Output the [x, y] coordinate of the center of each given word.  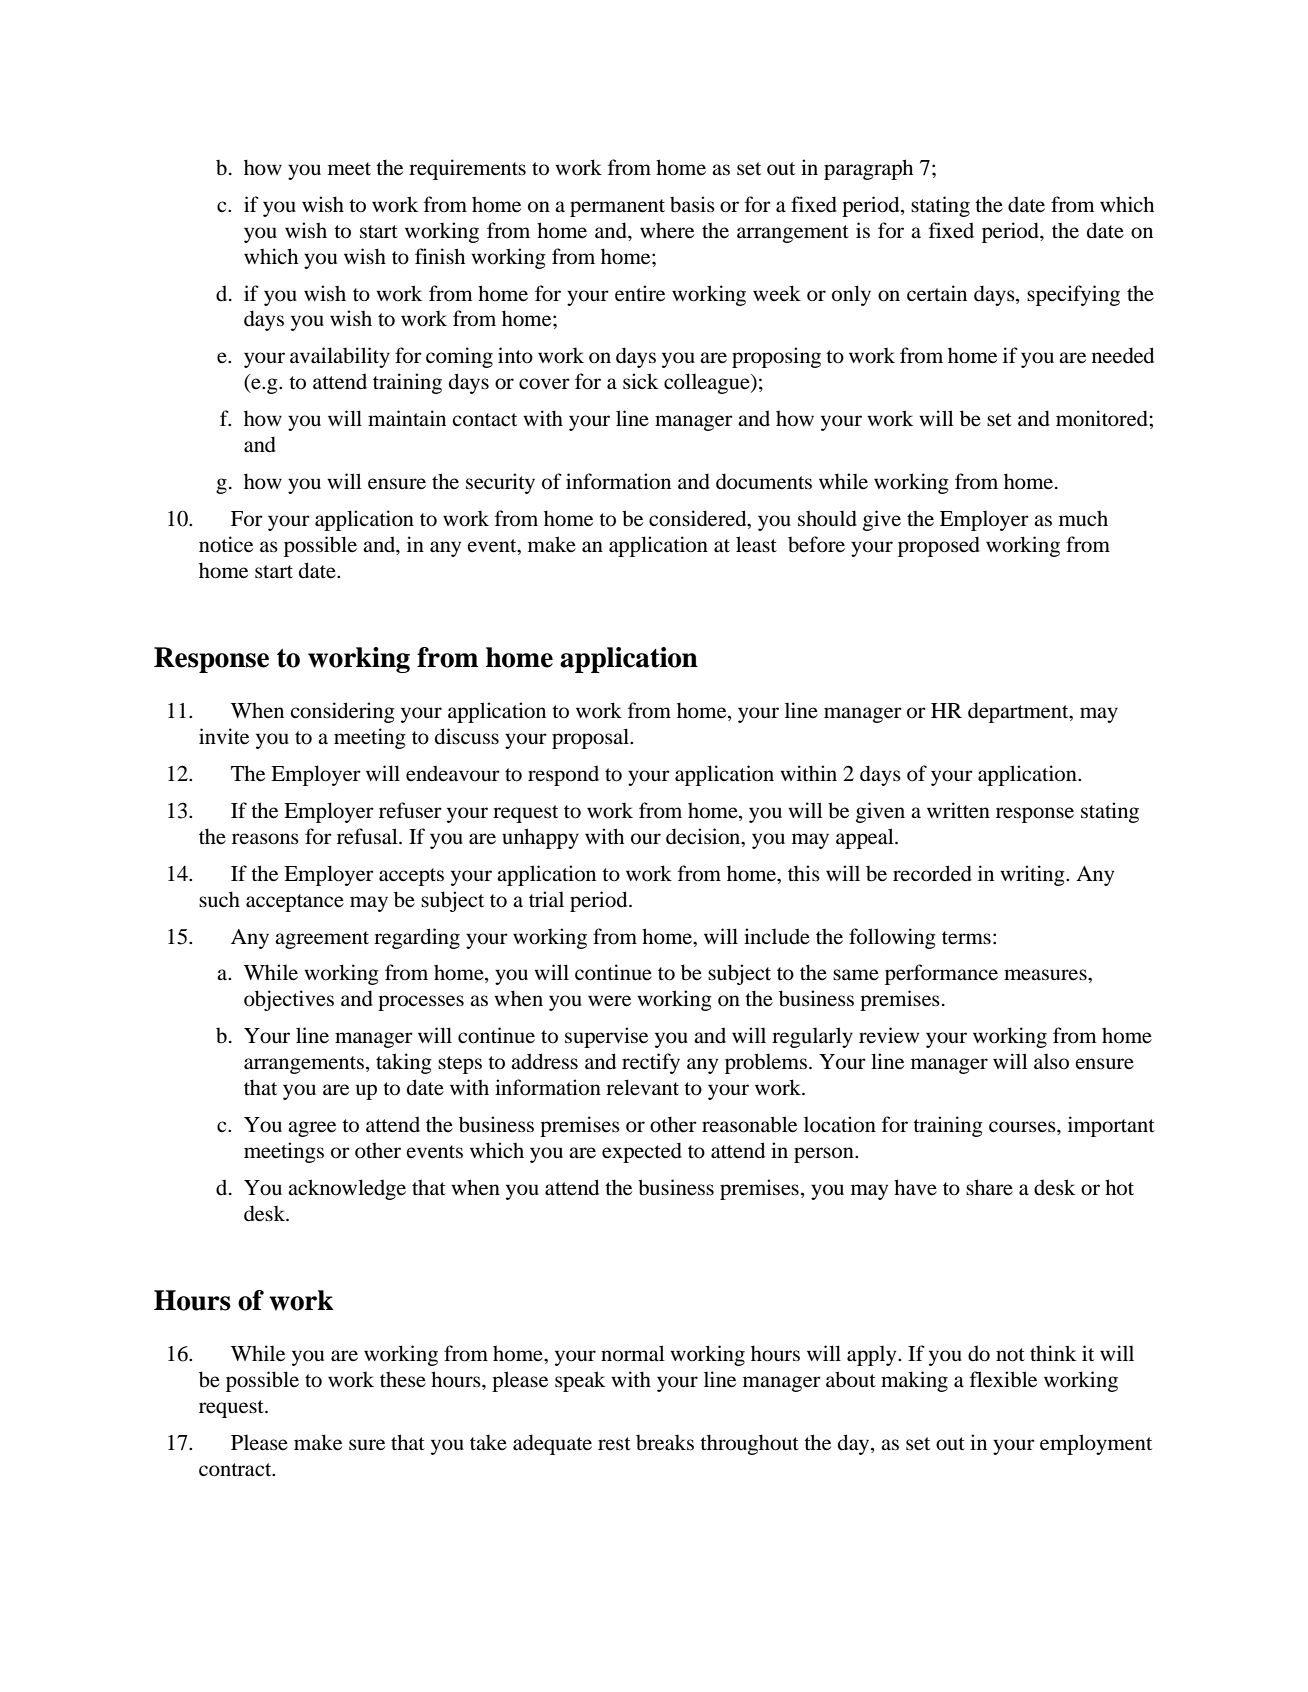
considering [342, 712]
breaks [665, 1443]
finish [440, 256]
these [403, 1379]
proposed [939, 546]
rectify [651, 1063]
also [1051, 1061]
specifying [1073, 295]
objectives [289, 1000]
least [756, 544]
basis [692, 204]
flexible [1003, 1379]
